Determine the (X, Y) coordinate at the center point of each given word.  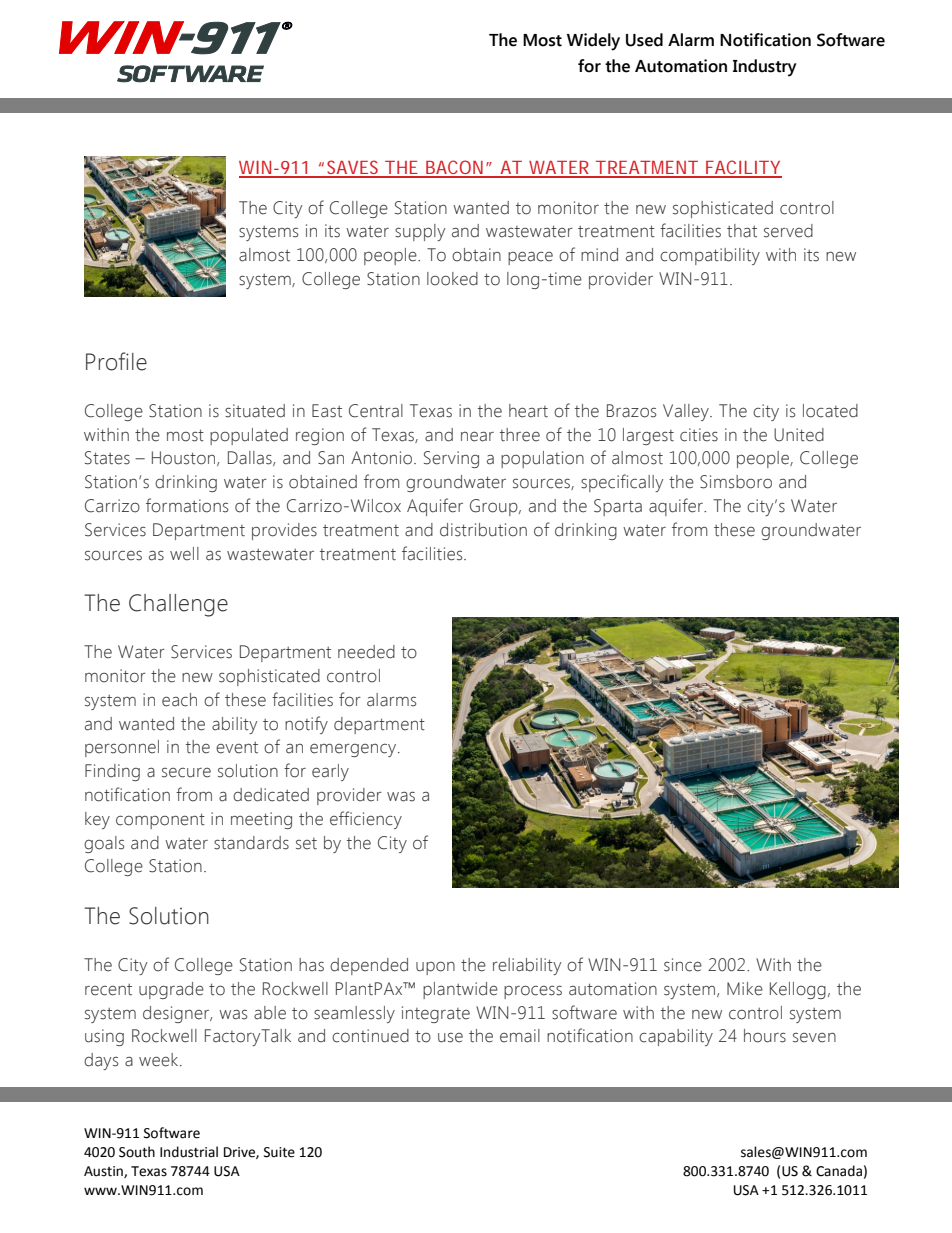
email (520, 1036)
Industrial (189, 1152)
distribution (483, 530)
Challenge (178, 605)
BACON (455, 168)
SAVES (353, 168)
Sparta (618, 507)
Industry (765, 68)
